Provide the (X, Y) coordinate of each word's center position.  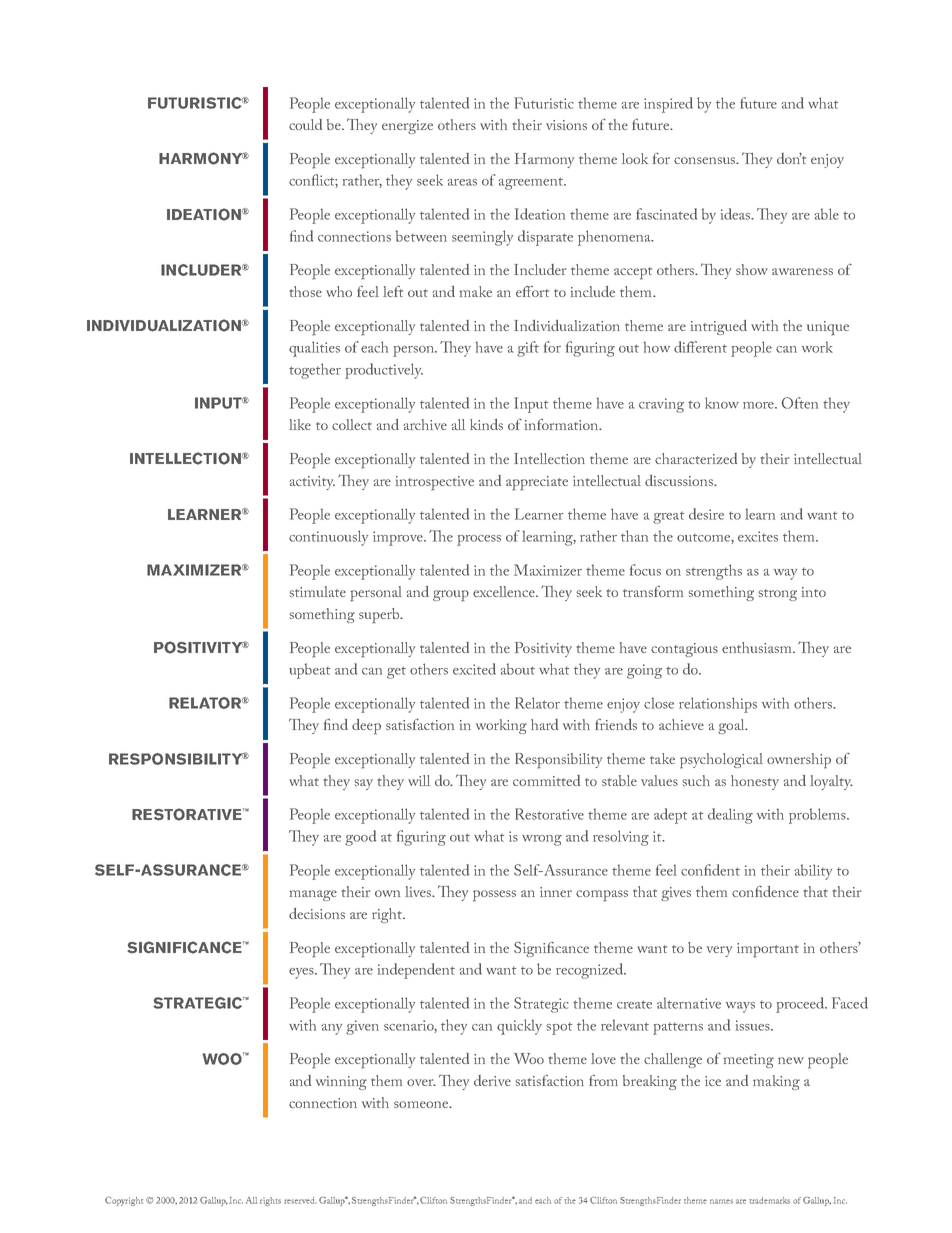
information (563, 424)
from (603, 1080)
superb (380, 616)
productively (384, 371)
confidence (765, 891)
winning (341, 1083)
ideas (737, 214)
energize (407, 127)
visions (566, 125)
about (518, 669)
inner (556, 892)
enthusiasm (758, 647)
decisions (317, 913)
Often (800, 403)
